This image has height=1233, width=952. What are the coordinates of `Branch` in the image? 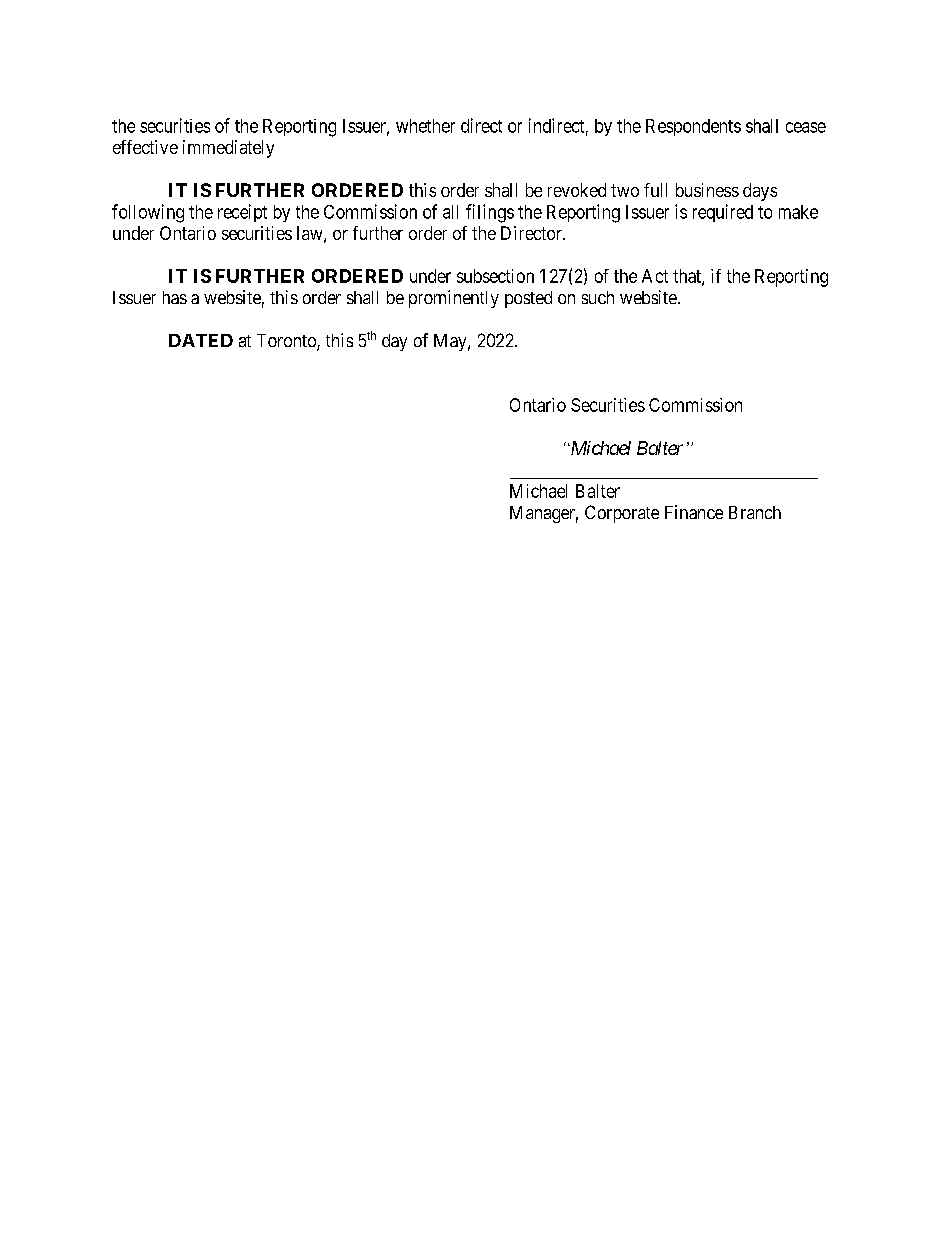 It's located at (755, 512).
